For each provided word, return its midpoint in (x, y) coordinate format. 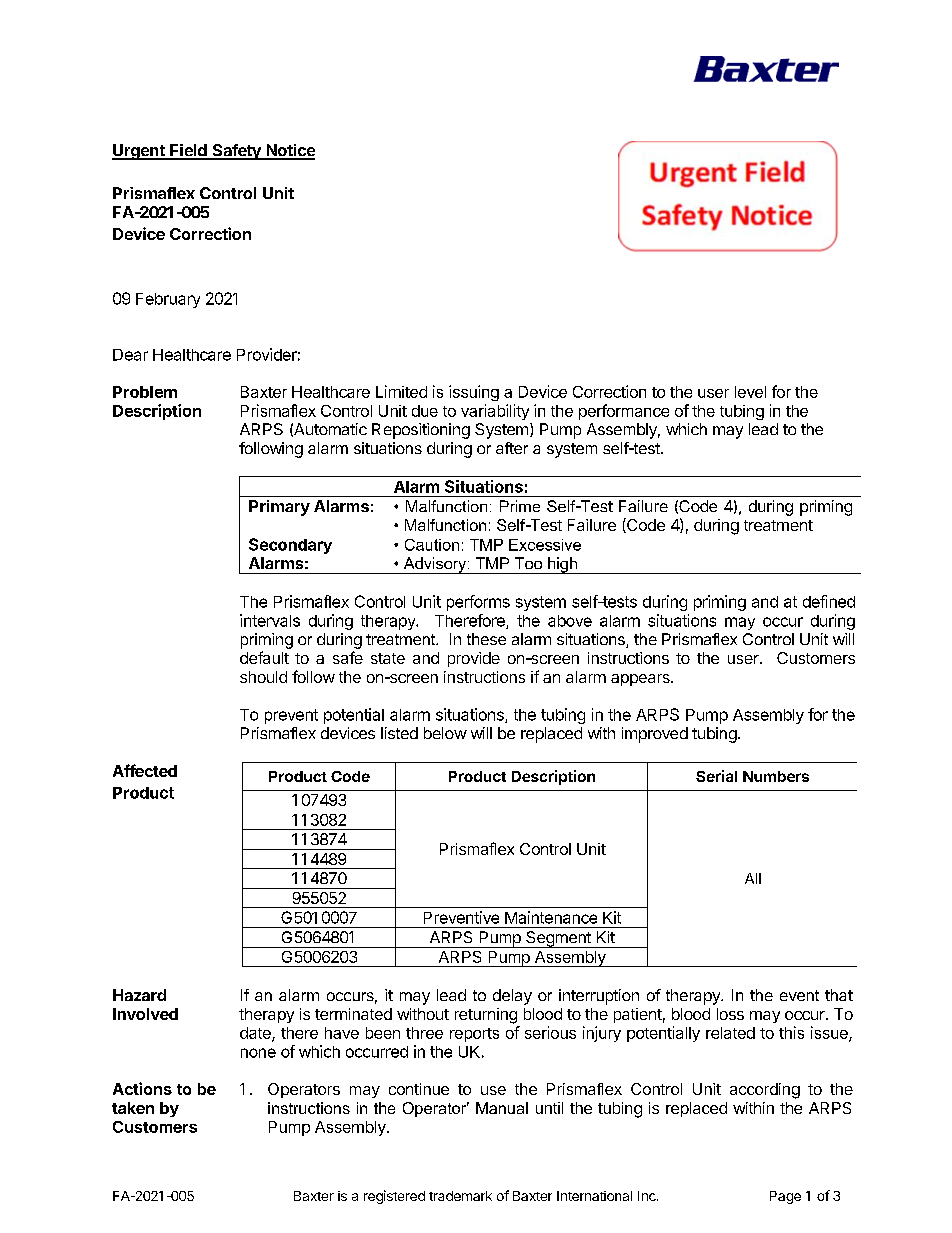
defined (829, 601)
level (750, 392)
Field (188, 151)
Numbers (776, 776)
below (445, 733)
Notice (289, 151)
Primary (279, 508)
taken (133, 1108)
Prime (520, 506)
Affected (145, 770)
